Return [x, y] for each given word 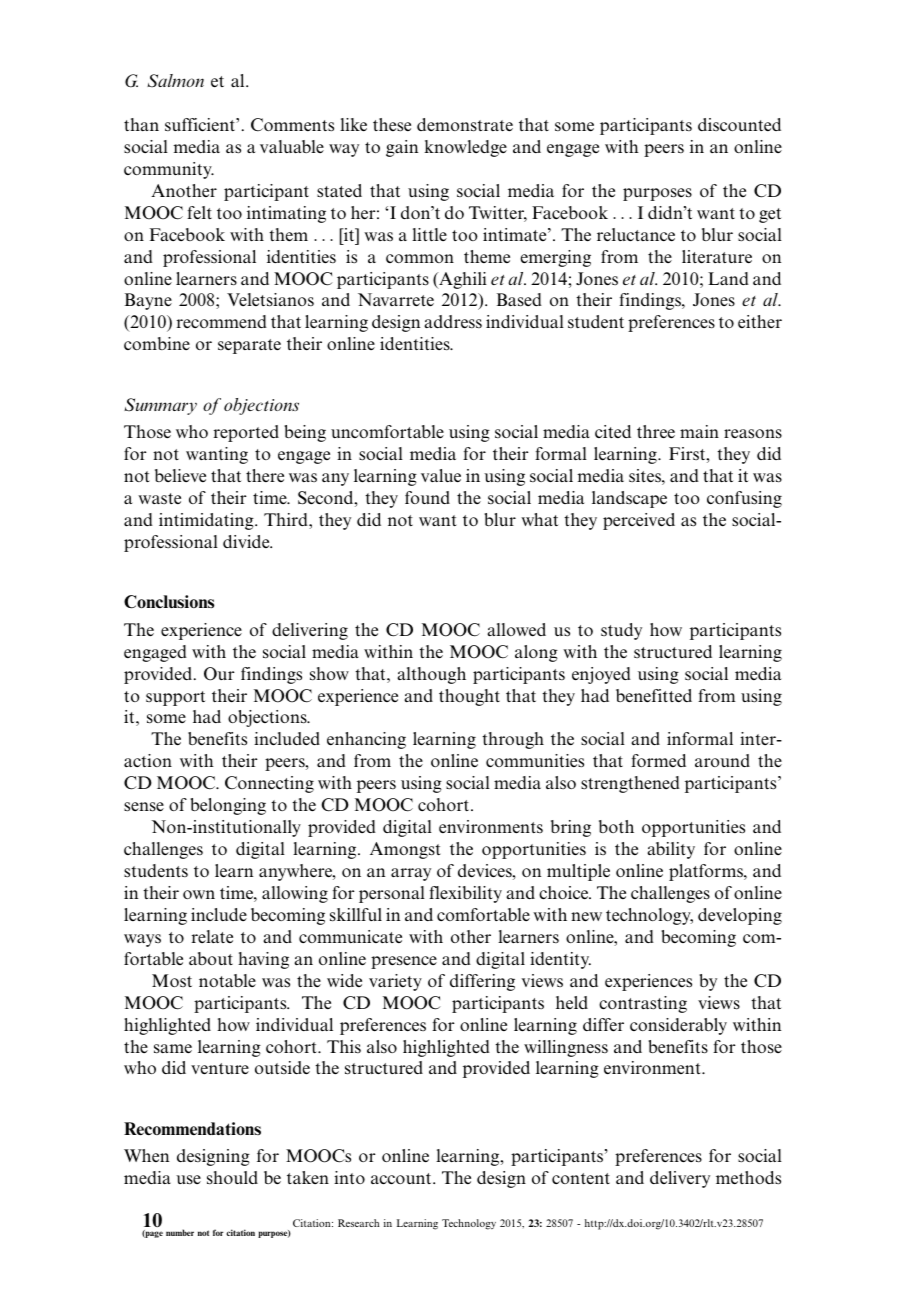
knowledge [465, 148]
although [431, 675]
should [232, 1178]
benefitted [654, 695]
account [402, 1178]
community [169, 170]
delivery [680, 1179]
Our [219, 674]
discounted [739, 124]
